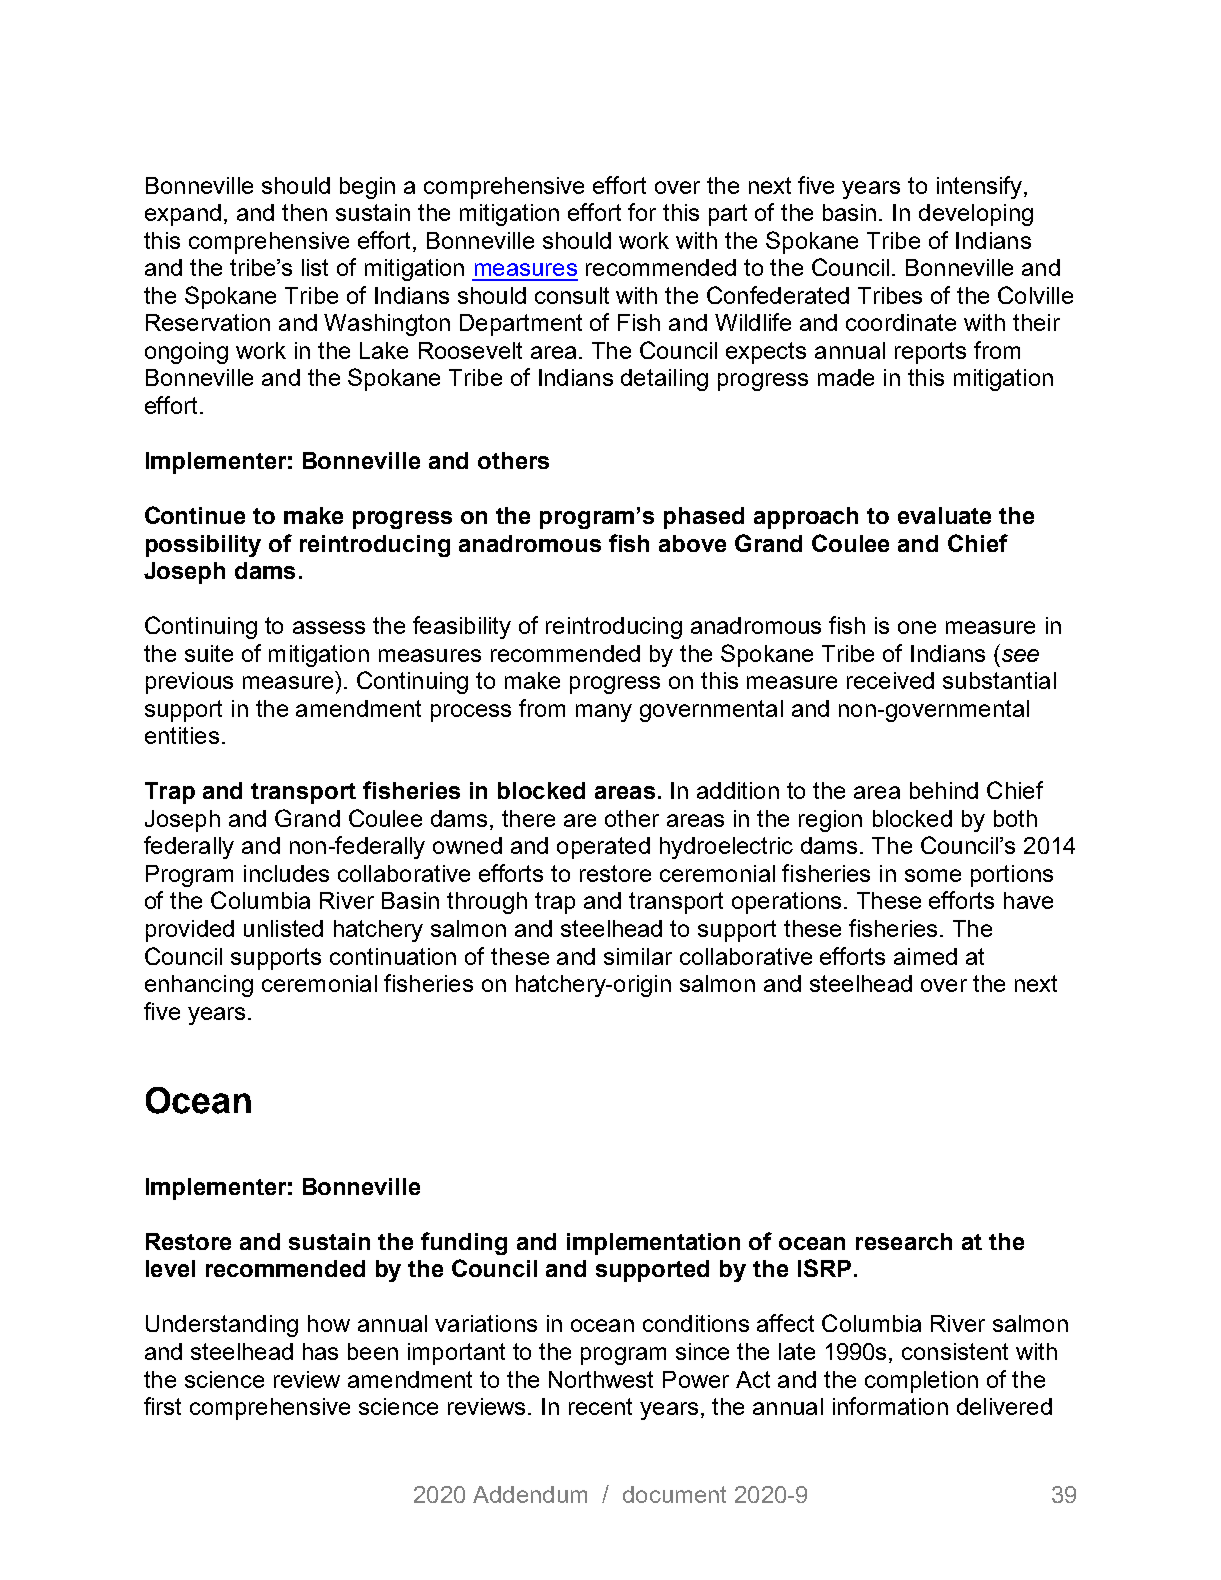 The image size is (1221, 1580). I want to click on includes, so click(286, 873).
